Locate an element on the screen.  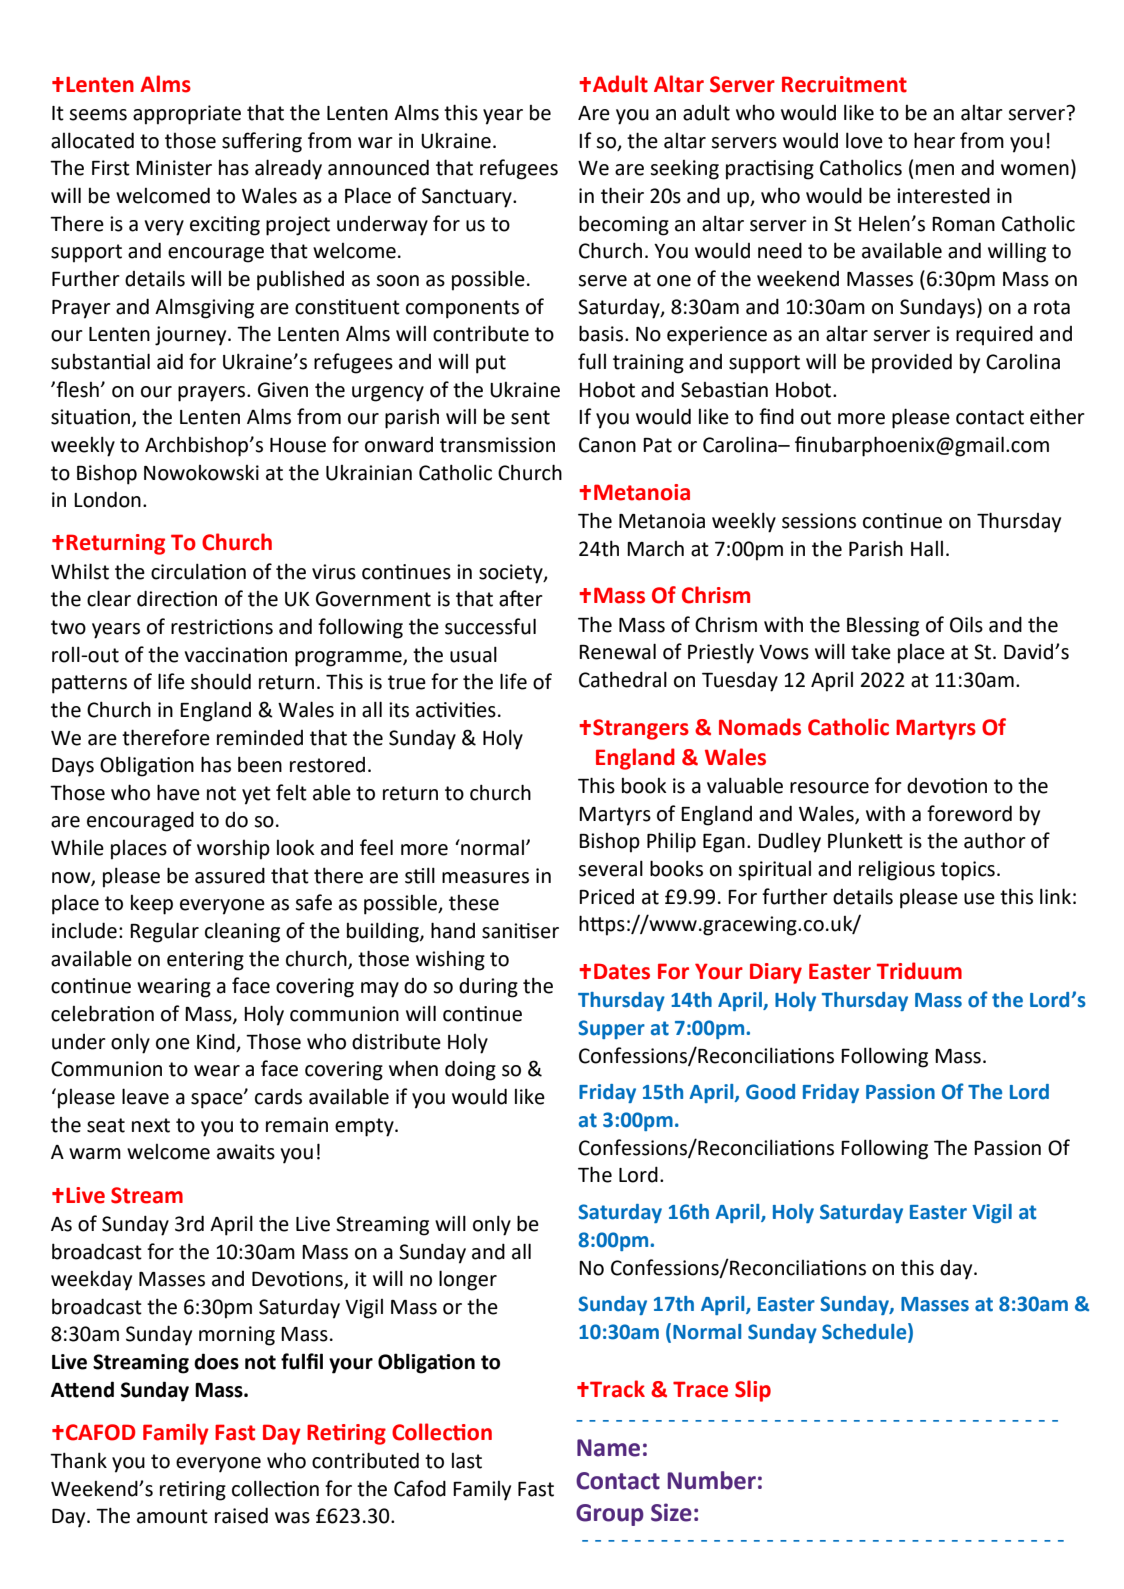
Name is located at coordinates (608, 1448).
